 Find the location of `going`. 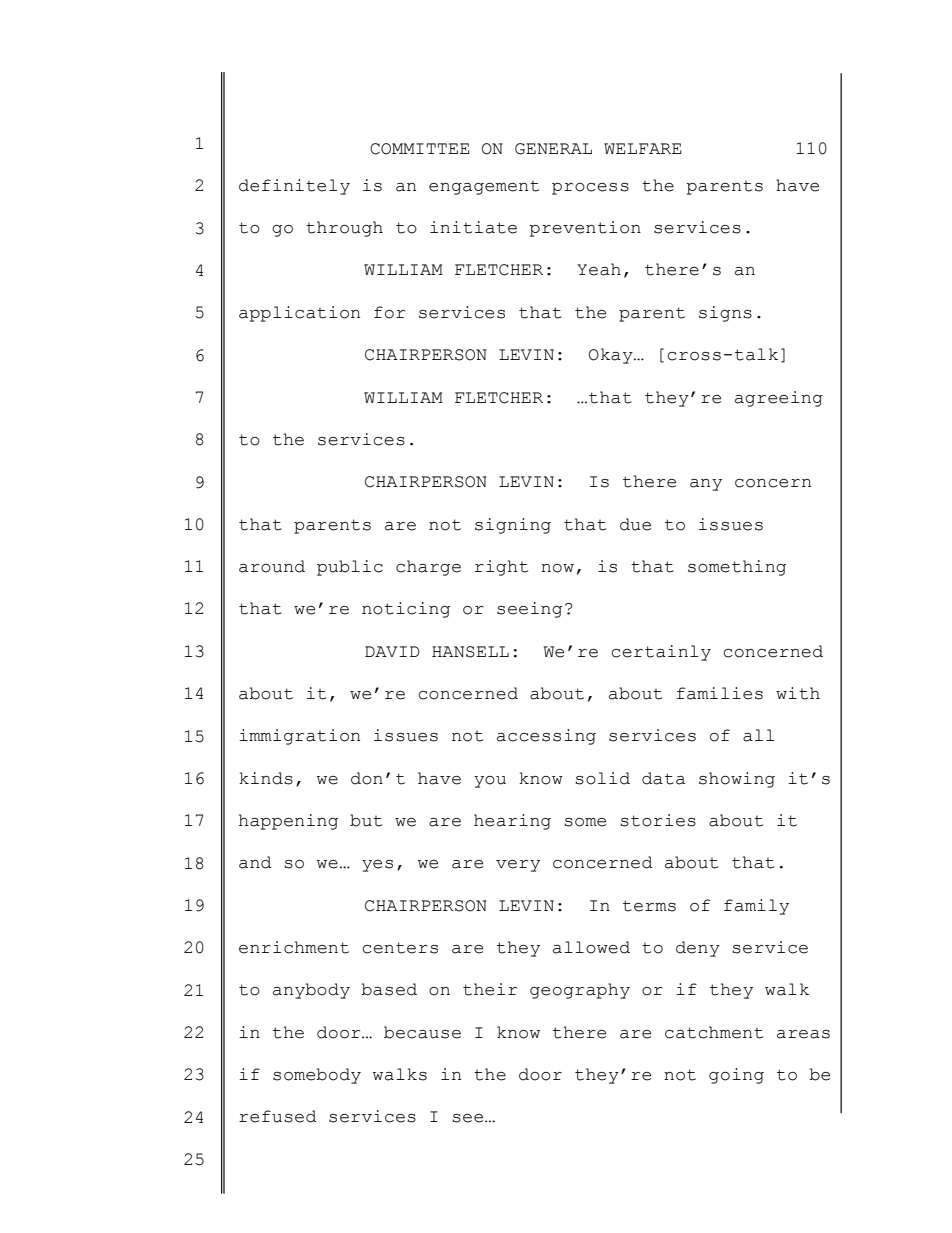

going is located at coordinates (736, 1076).
